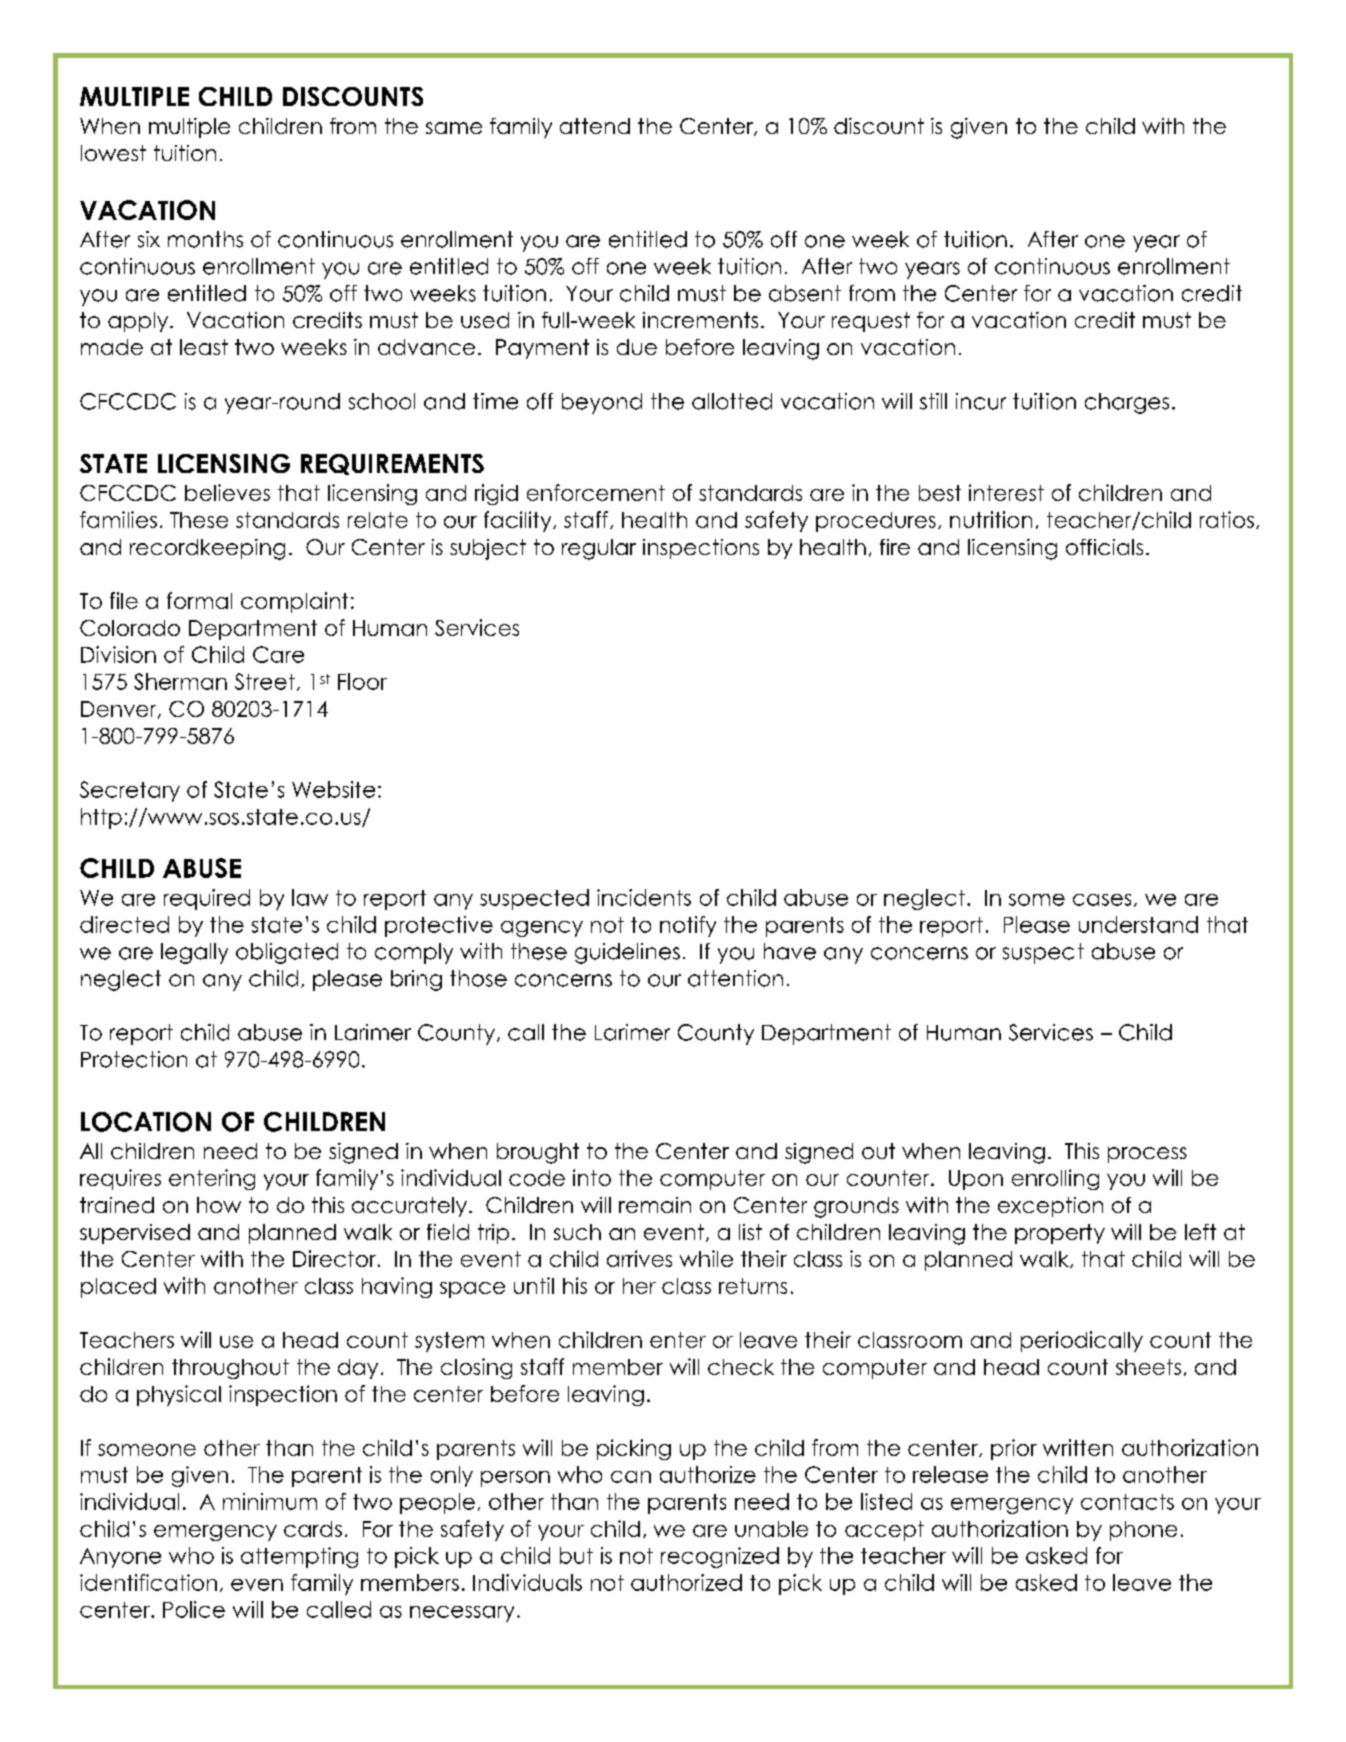 The height and width of the screenshot is (1742, 1346). I want to click on required, so click(207, 899).
